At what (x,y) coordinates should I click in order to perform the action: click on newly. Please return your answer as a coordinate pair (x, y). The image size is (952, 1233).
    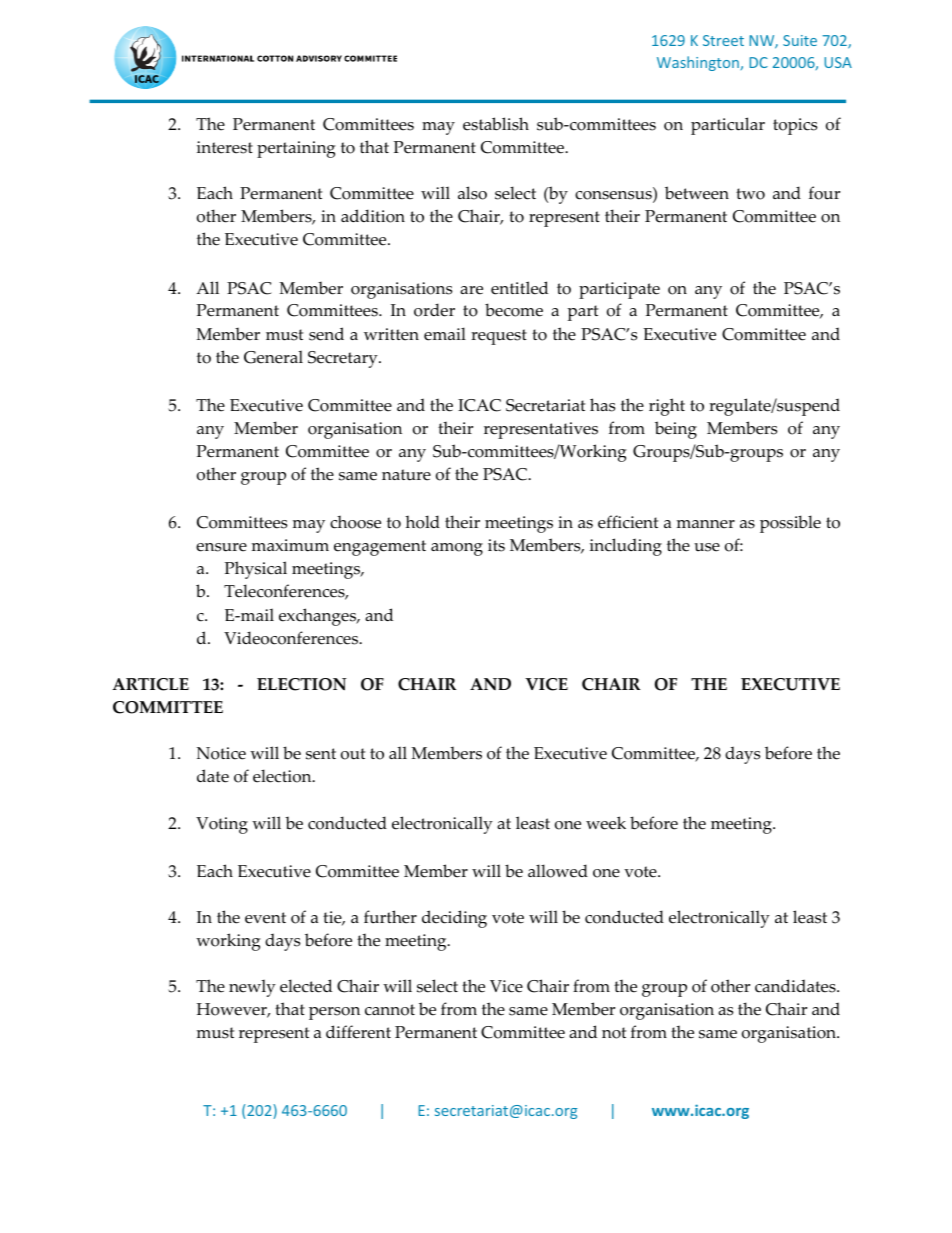
    Looking at the image, I should click on (252, 988).
